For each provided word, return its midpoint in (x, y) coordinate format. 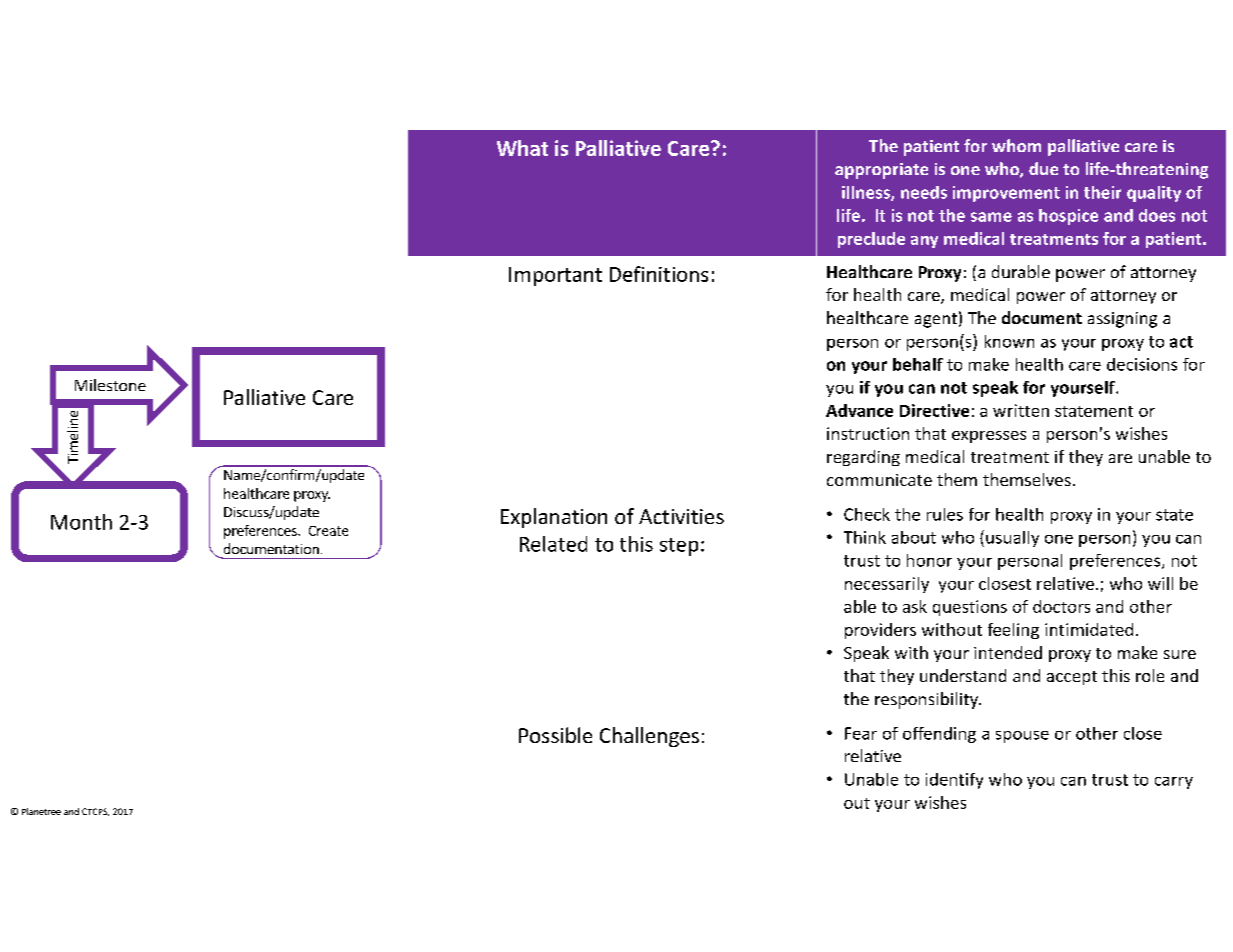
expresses (989, 437)
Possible (555, 735)
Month (81, 522)
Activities (681, 516)
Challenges (649, 737)
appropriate (881, 171)
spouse (1022, 737)
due (1043, 168)
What (522, 148)
